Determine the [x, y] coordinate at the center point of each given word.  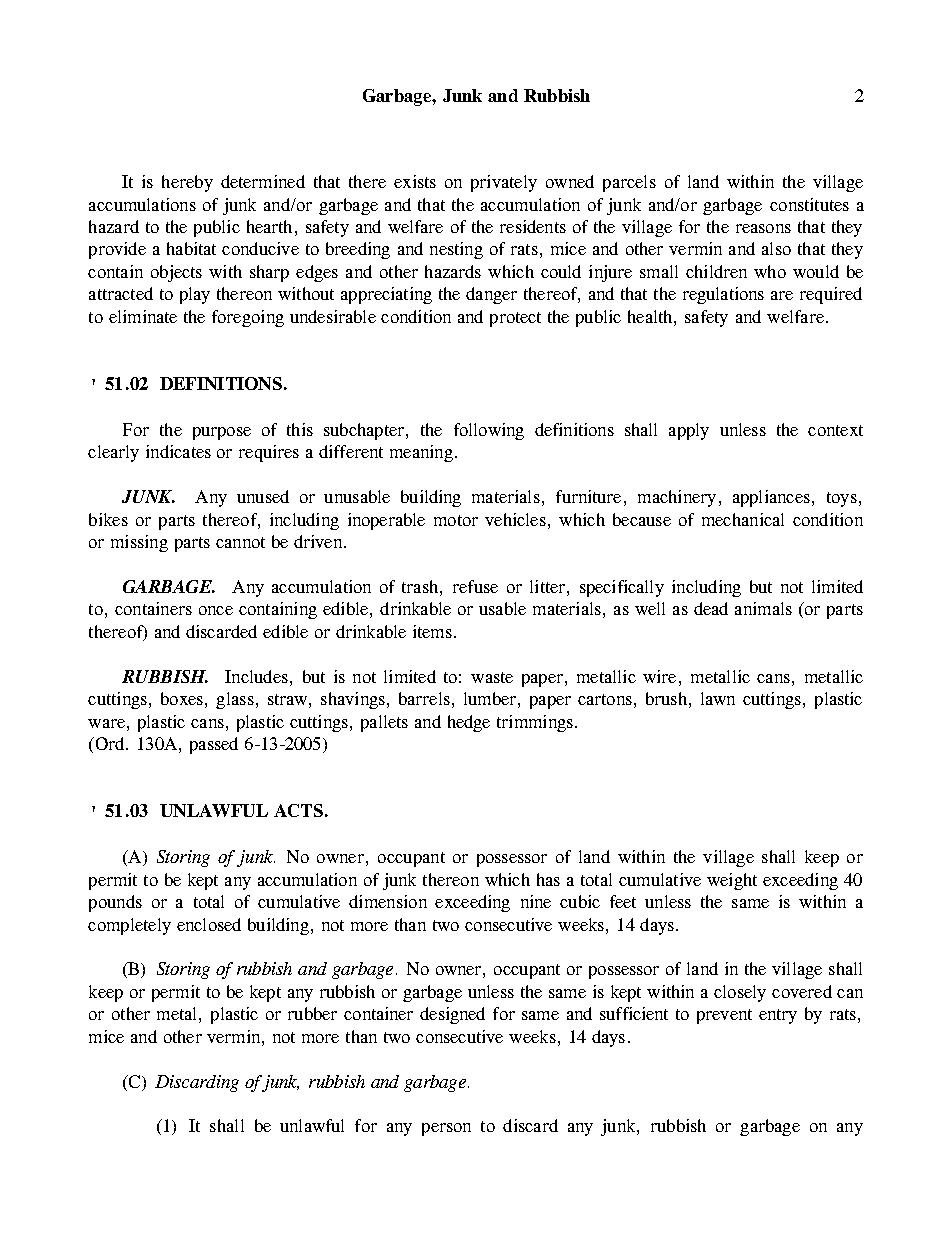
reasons [763, 228]
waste [492, 677]
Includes [256, 676]
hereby [187, 183]
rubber [312, 1013]
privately [504, 183]
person [446, 1129]
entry [778, 1016]
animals [763, 608]
